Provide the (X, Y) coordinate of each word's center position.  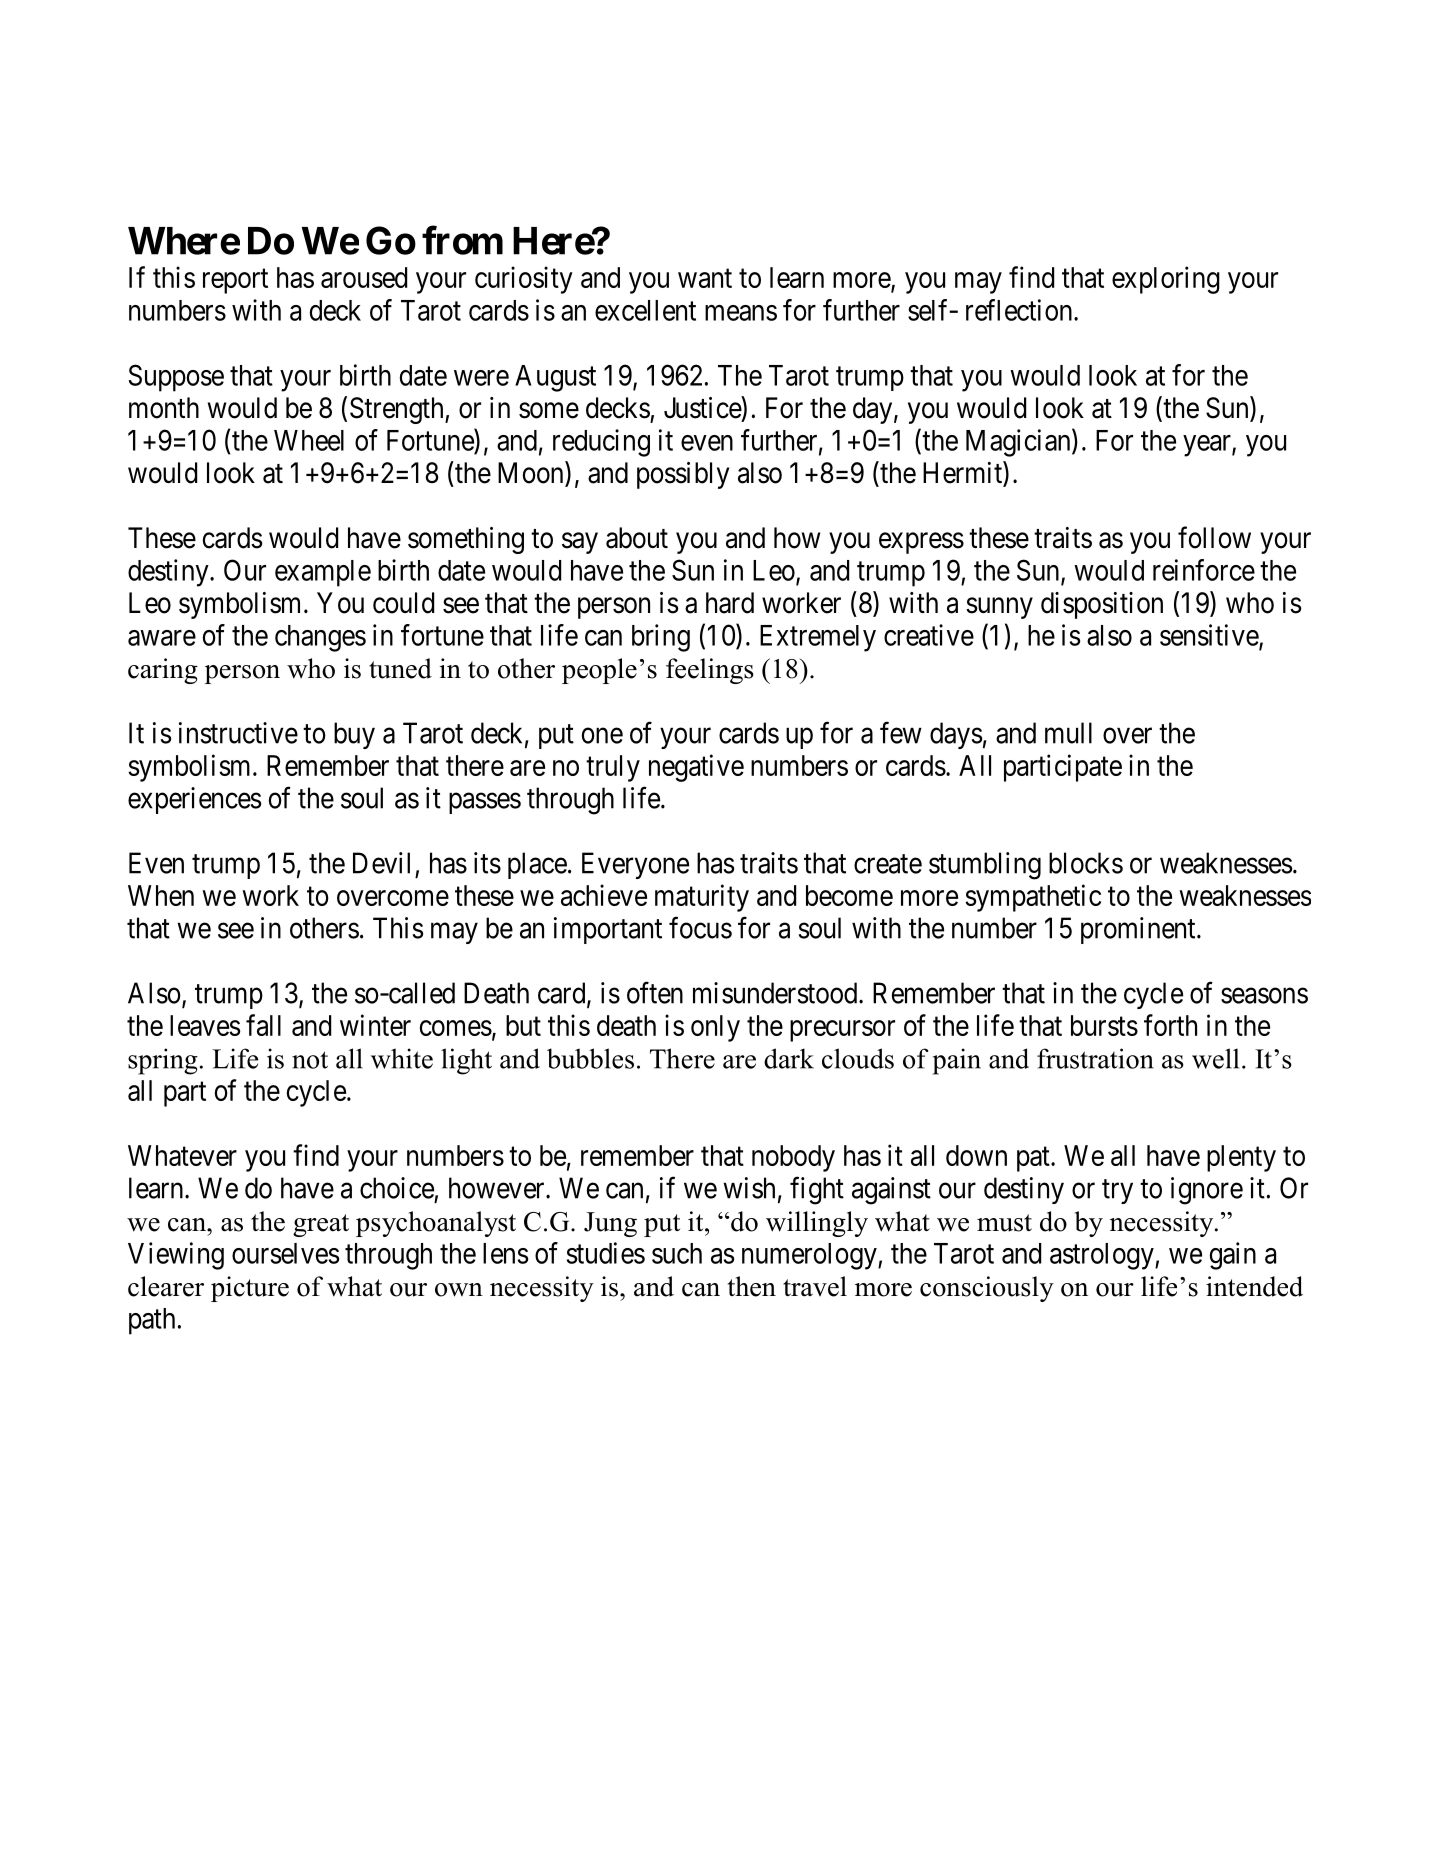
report (235, 281)
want (705, 278)
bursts (1104, 1025)
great (321, 1225)
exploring (1166, 280)
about (637, 538)
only (715, 1028)
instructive (238, 733)
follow (1214, 537)
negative (696, 768)
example (323, 573)
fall (263, 1025)
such (677, 1253)
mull (1068, 733)
